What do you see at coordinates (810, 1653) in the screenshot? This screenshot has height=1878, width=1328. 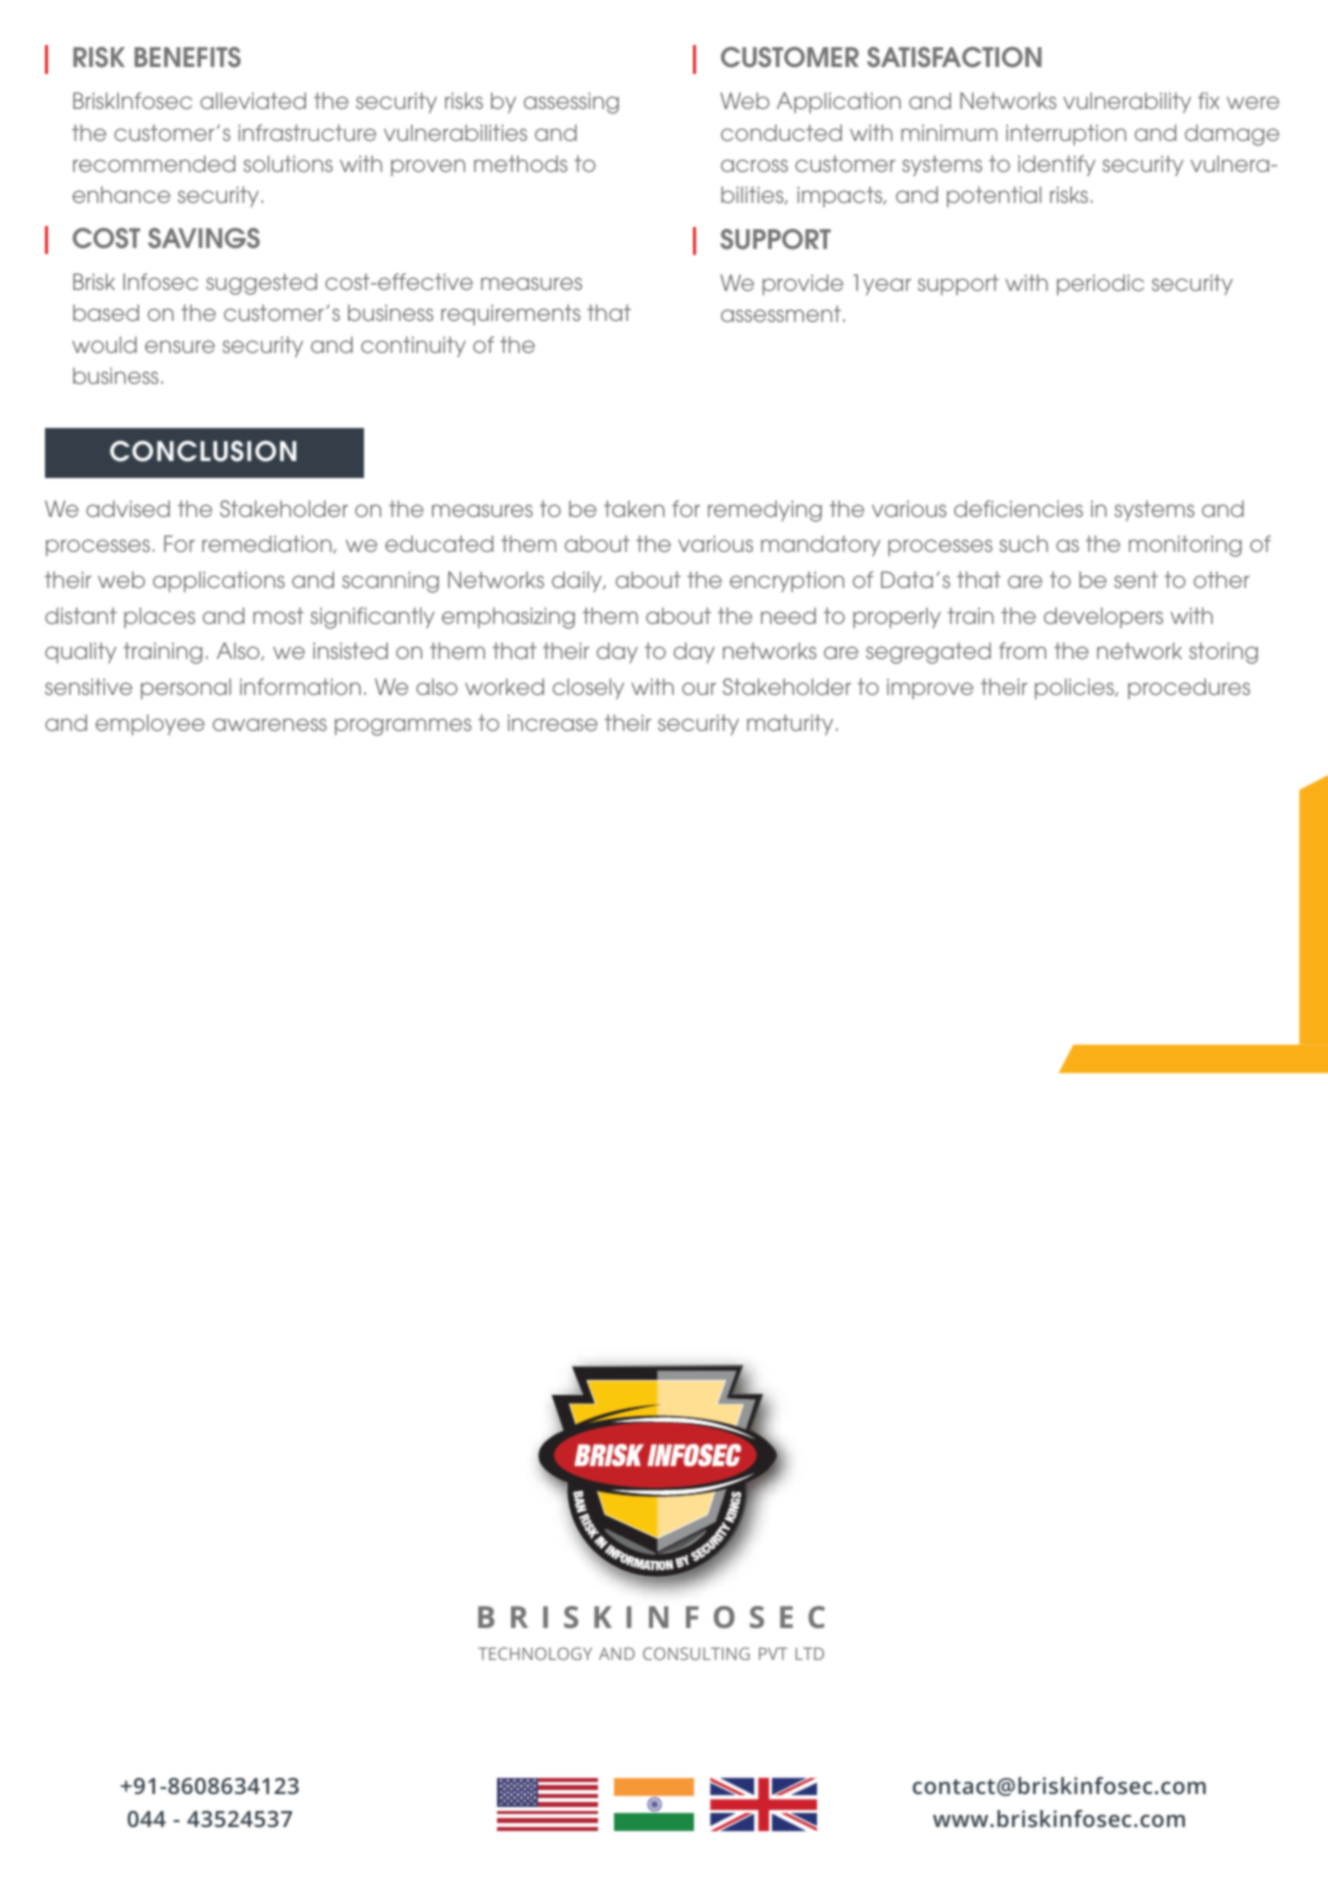 I see `LTD` at bounding box center [810, 1653].
